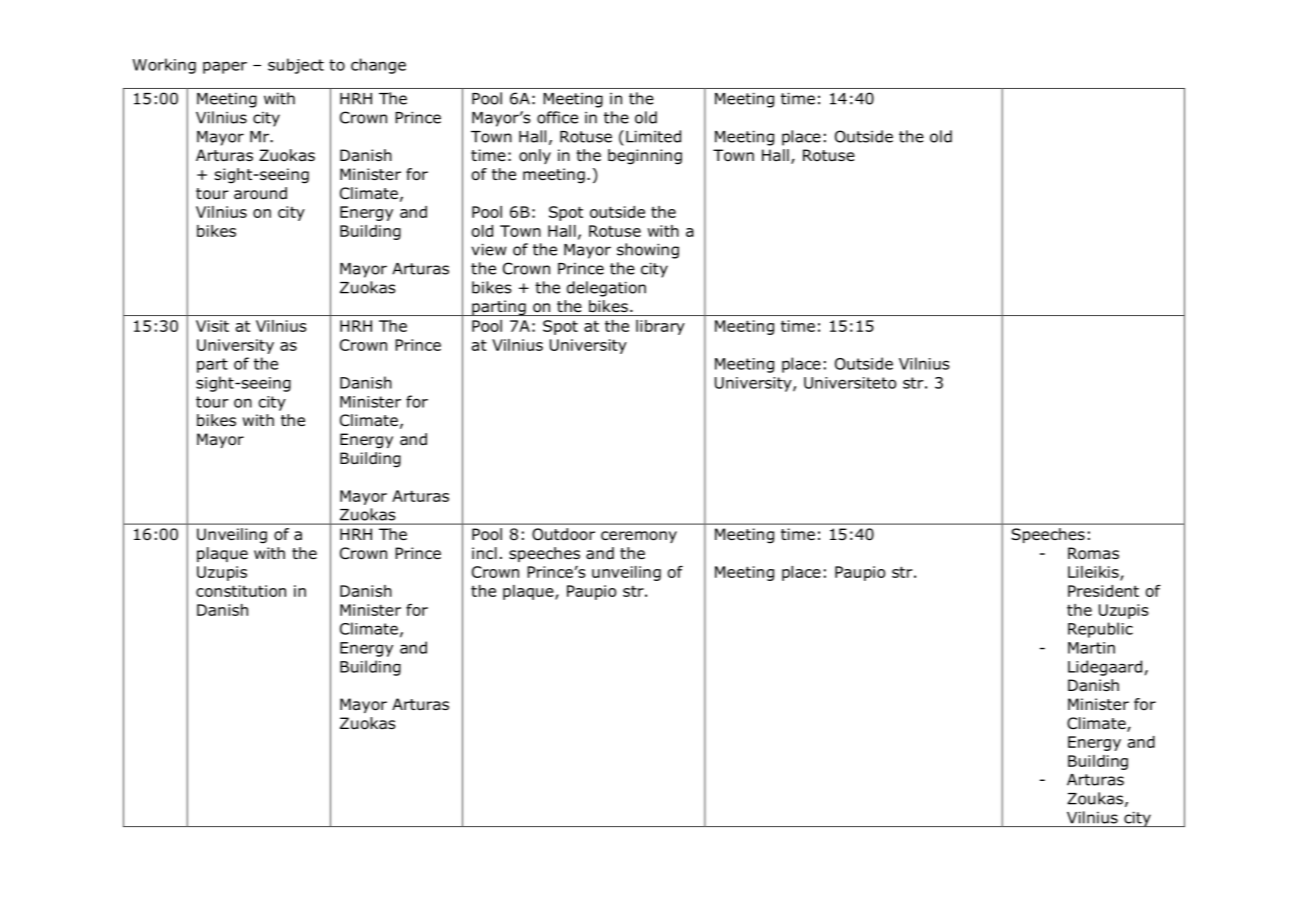 This page has height=924, width=1308. What do you see at coordinates (241, 591) in the page?
I see `constitution` at bounding box center [241, 591].
